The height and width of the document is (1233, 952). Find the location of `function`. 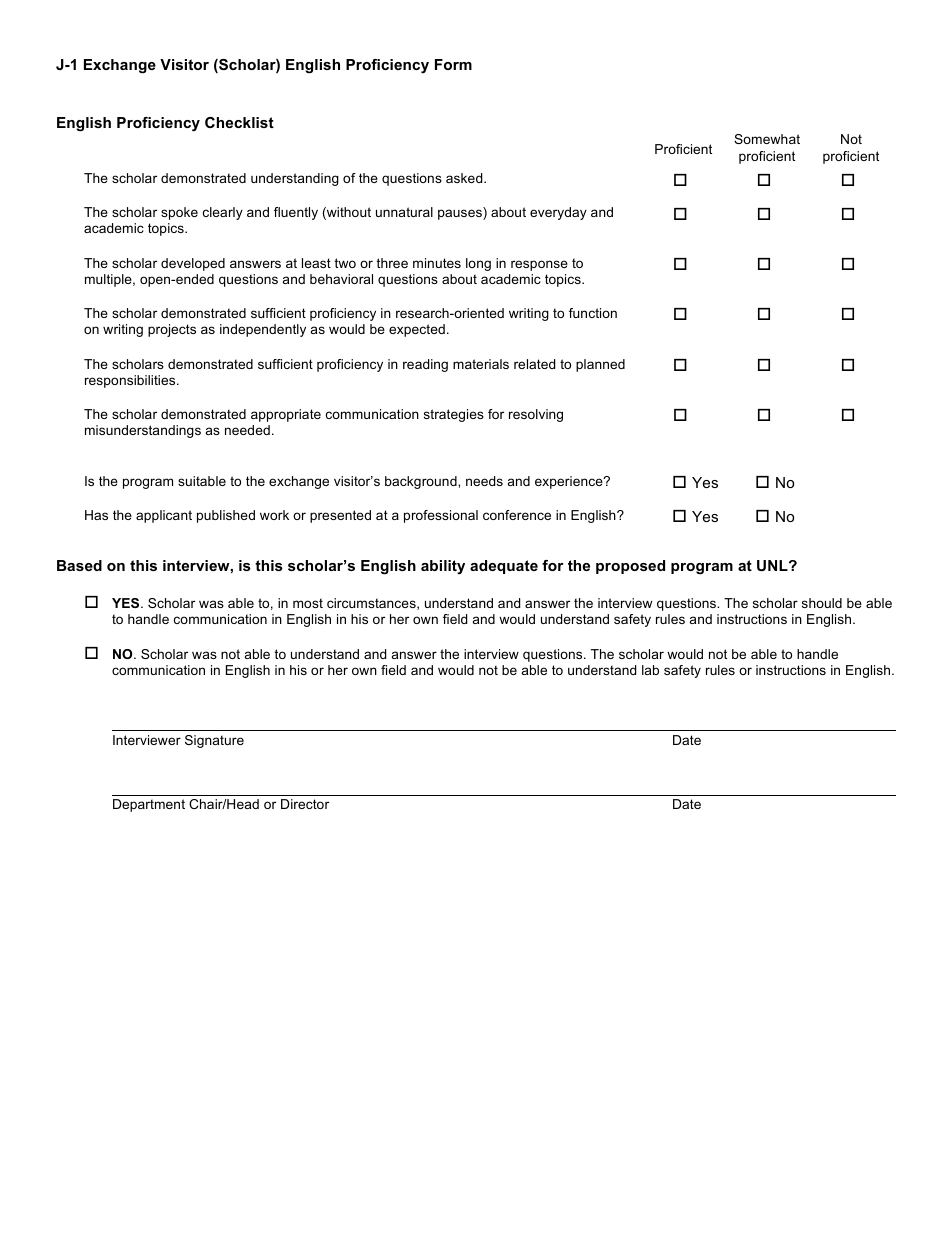

function is located at coordinates (593, 313).
